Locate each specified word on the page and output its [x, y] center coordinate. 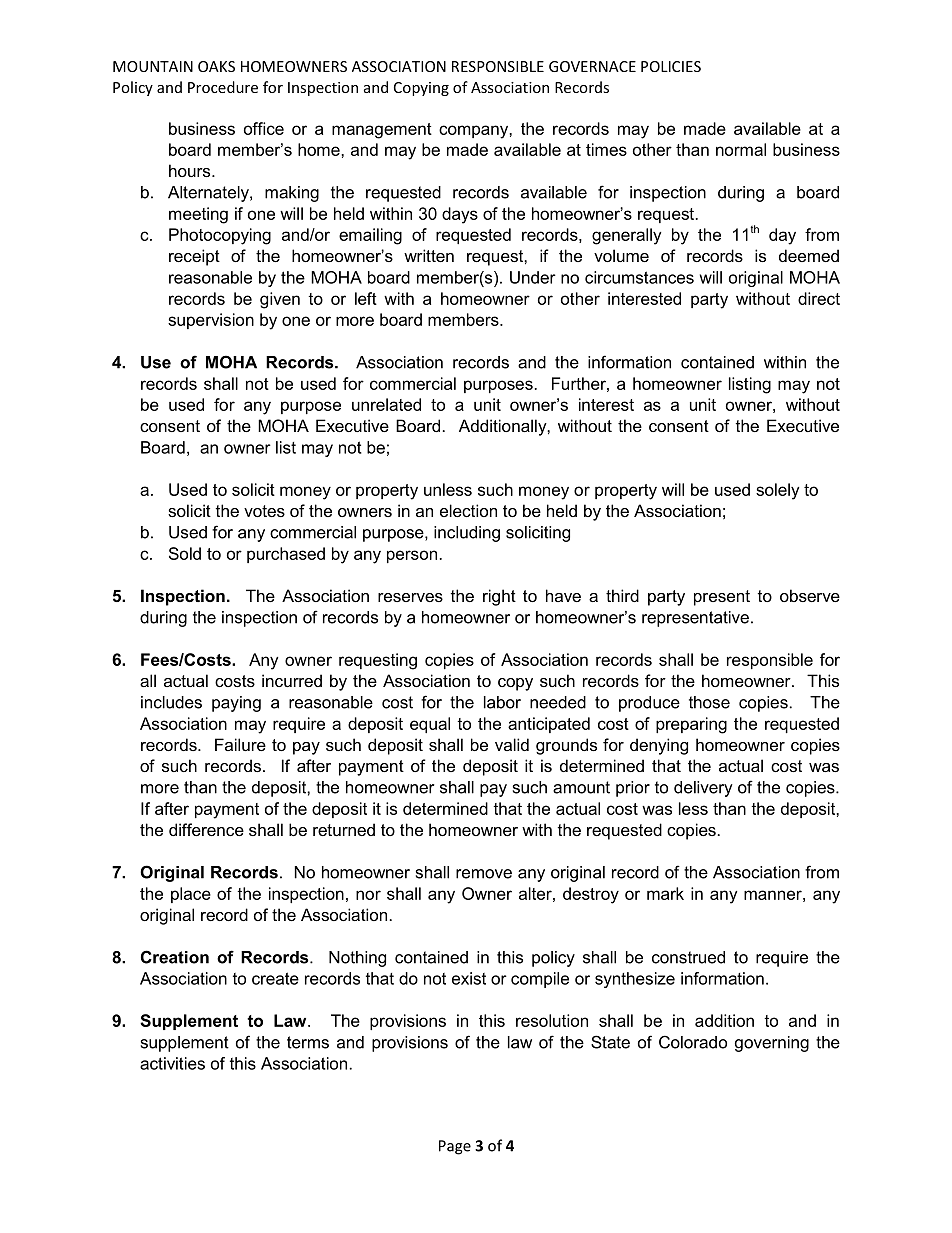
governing [772, 1044]
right [499, 597]
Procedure [223, 87]
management [382, 131]
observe [810, 595]
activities [172, 1063]
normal [741, 149]
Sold [185, 553]
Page [455, 1147]
